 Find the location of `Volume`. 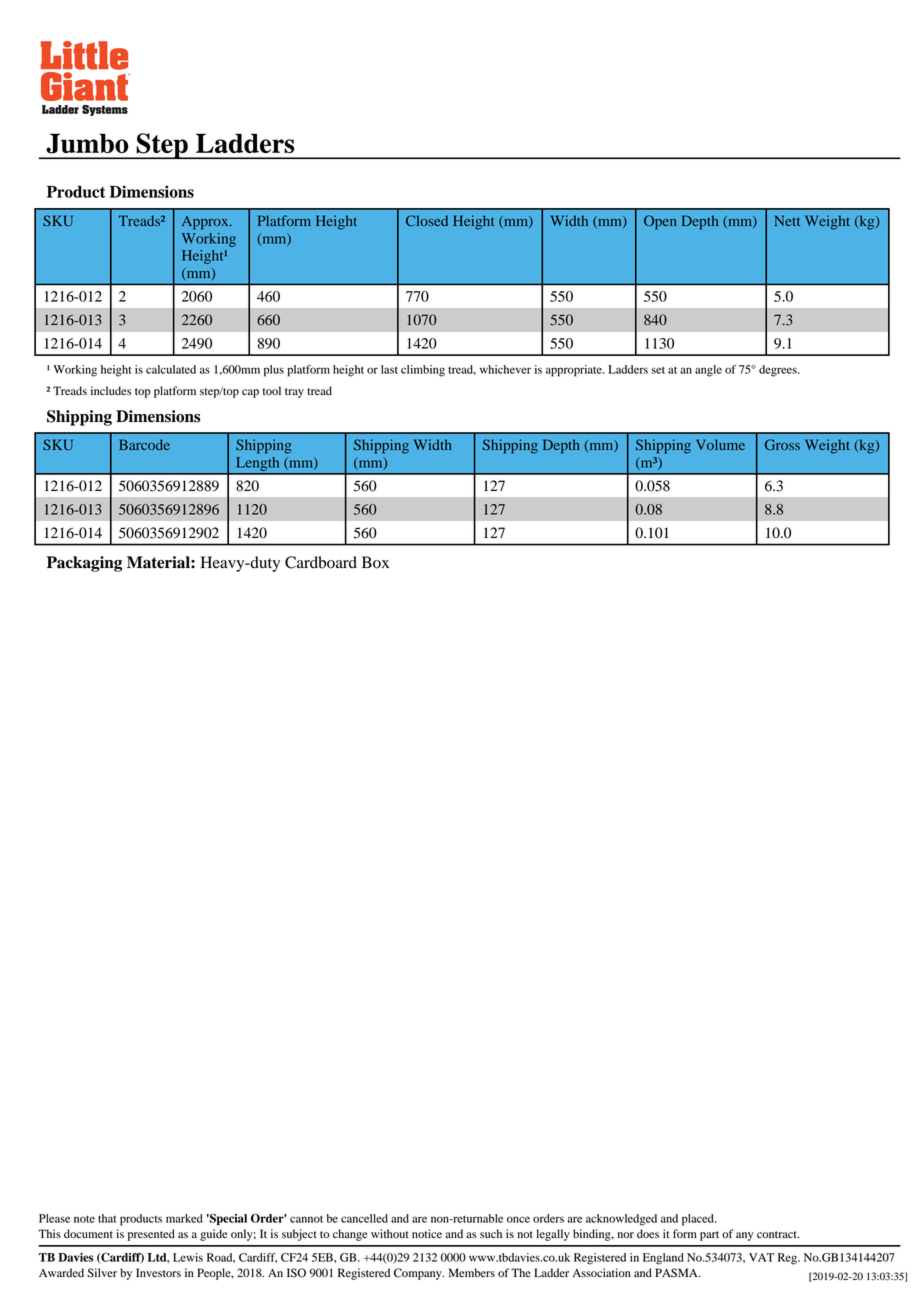

Volume is located at coordinates (720, 444).
